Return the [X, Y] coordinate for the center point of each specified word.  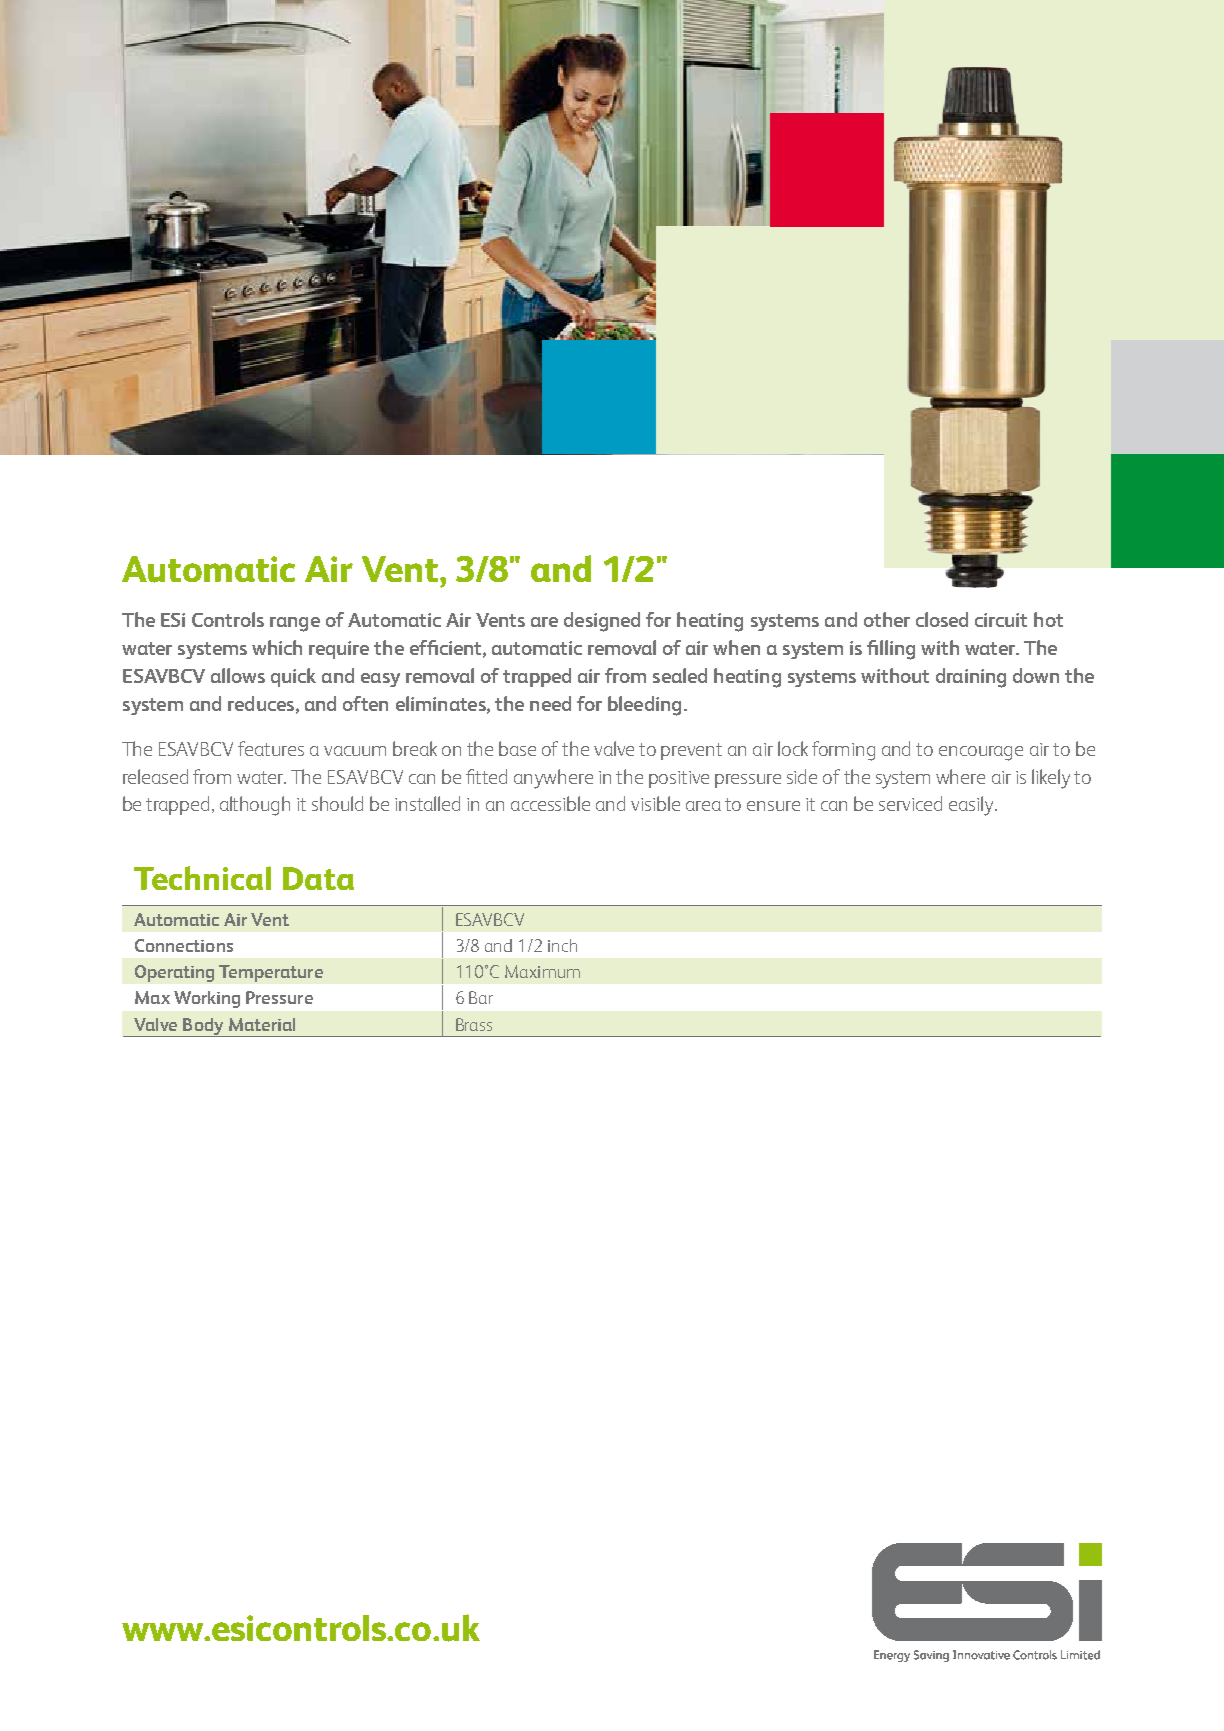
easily [972, 806]
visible [655, 803]
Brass [474, 1024]
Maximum [542, 971]
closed [942, 619]
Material [262, 1024]
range [295, 624]
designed [602, 622]
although [255, 806]
